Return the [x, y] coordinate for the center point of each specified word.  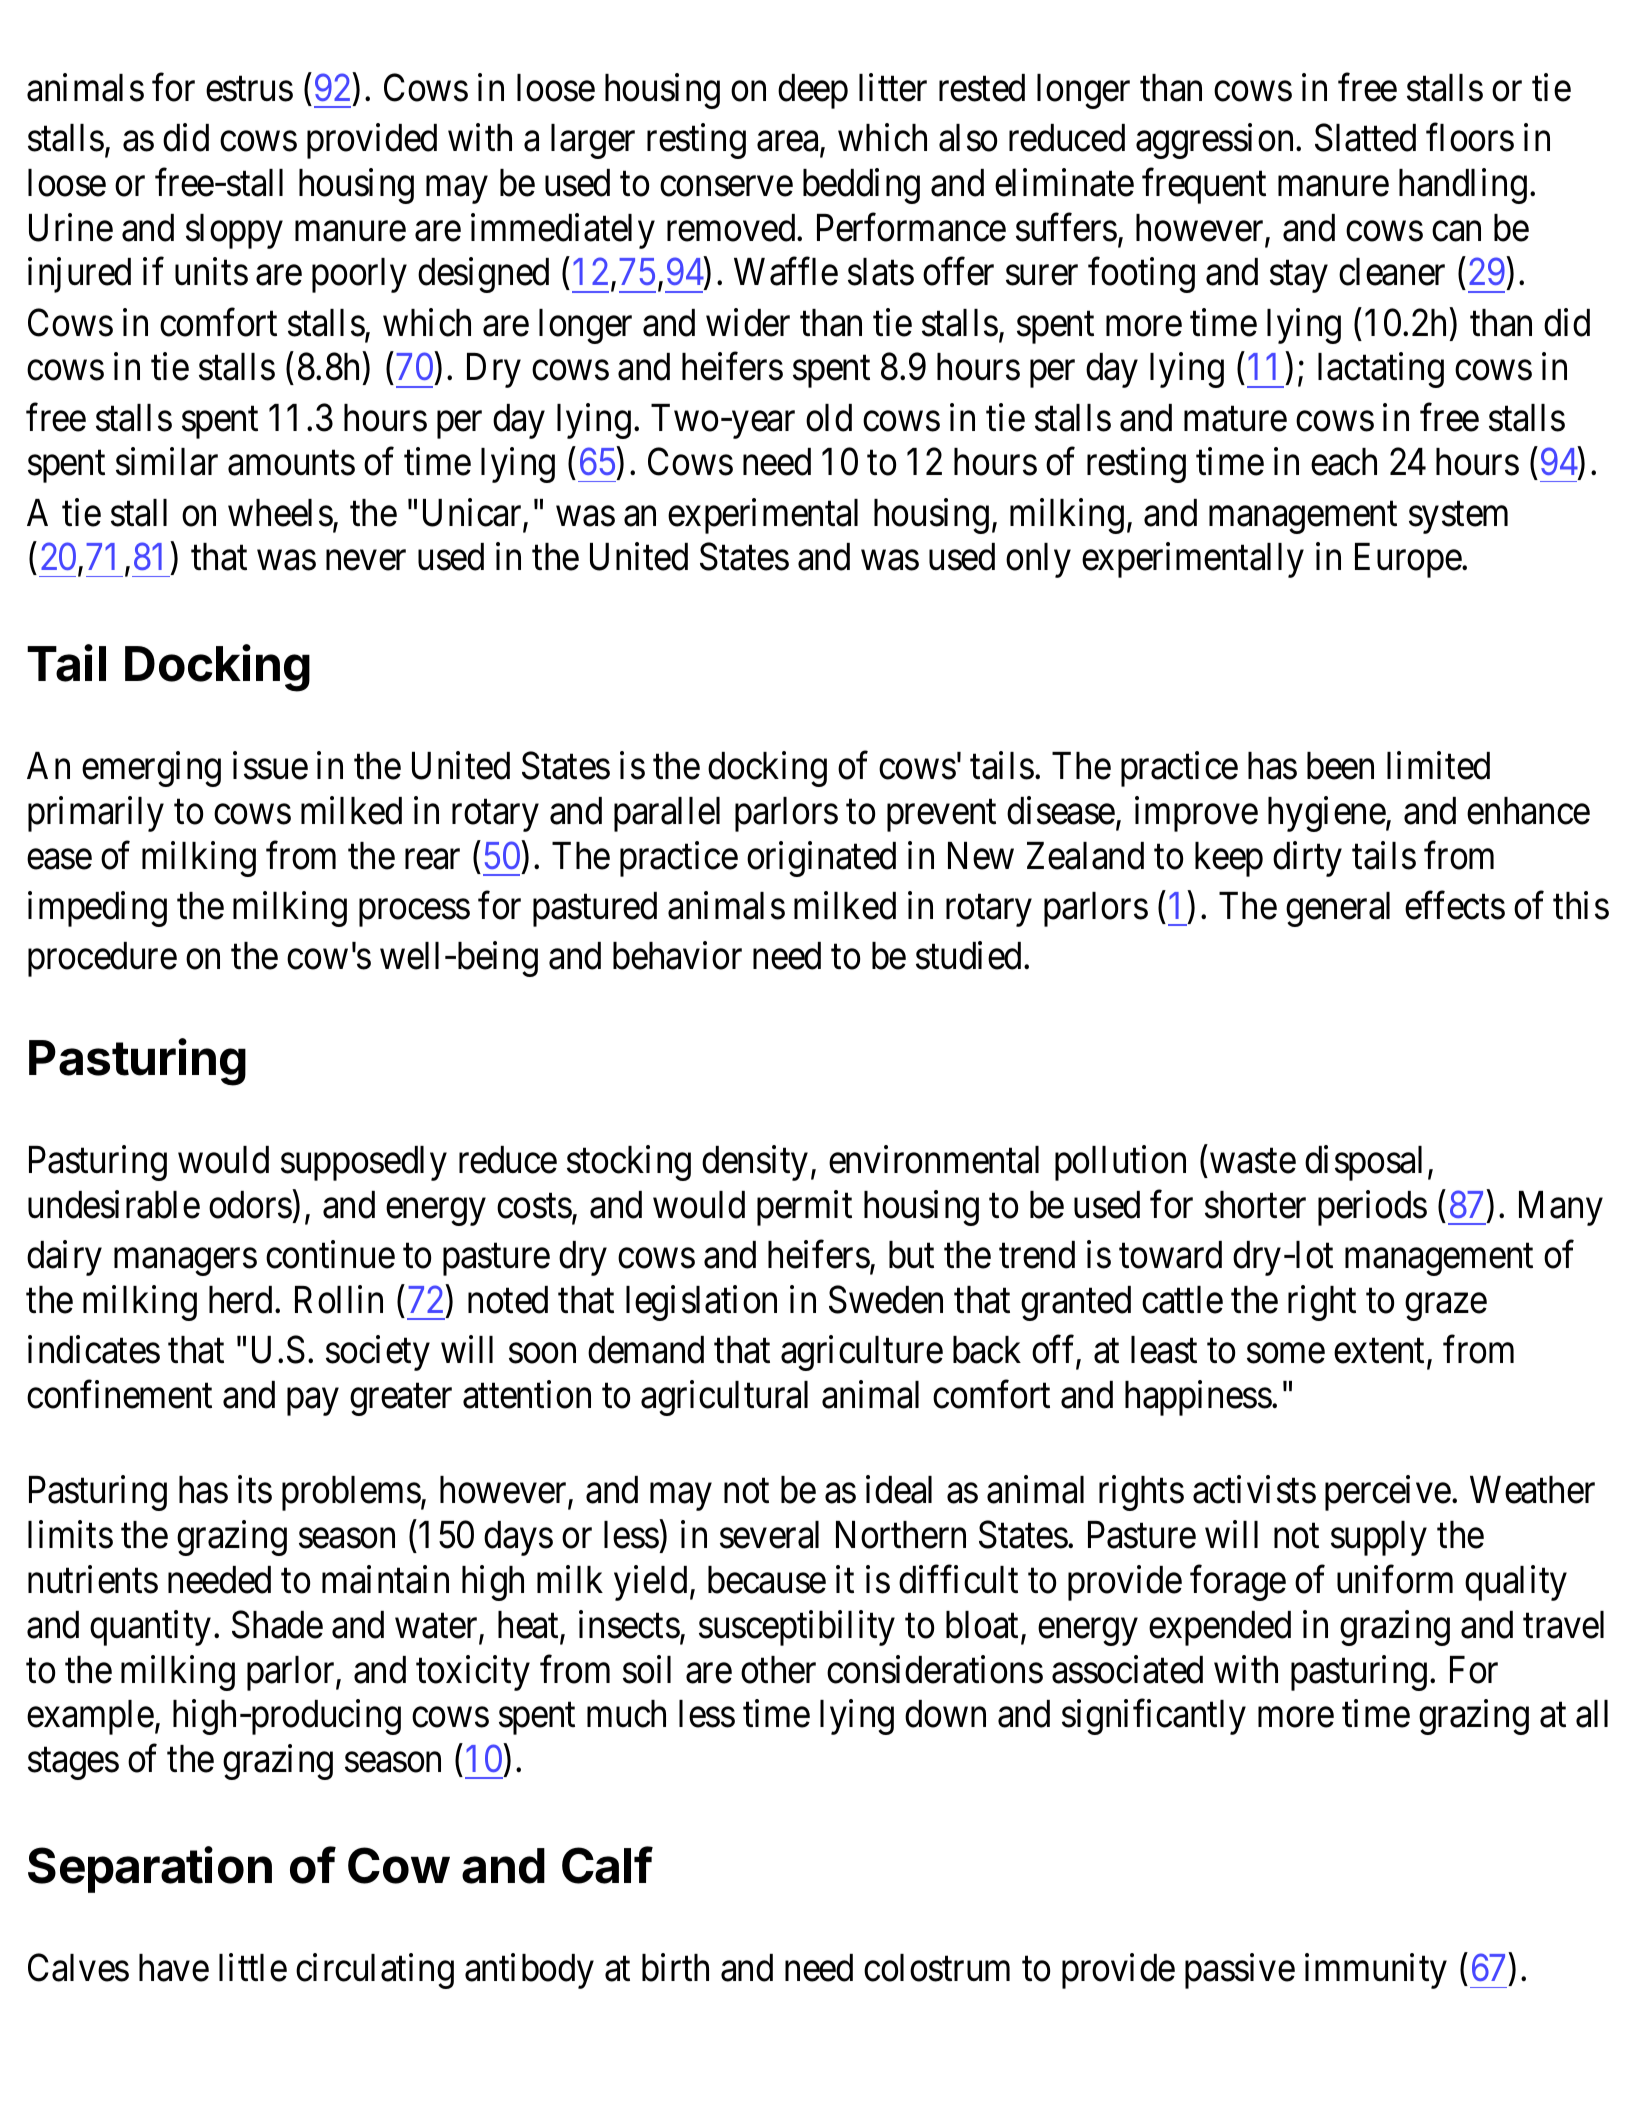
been [1340, 766]
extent [1381, 1352]
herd [242, 1300]
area [789, 143]
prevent [941, 816]
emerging [151, 769]
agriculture [862, 1353]
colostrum [937, 1968]
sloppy [234, 231]
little [253, 1968]
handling [1463, 186]
